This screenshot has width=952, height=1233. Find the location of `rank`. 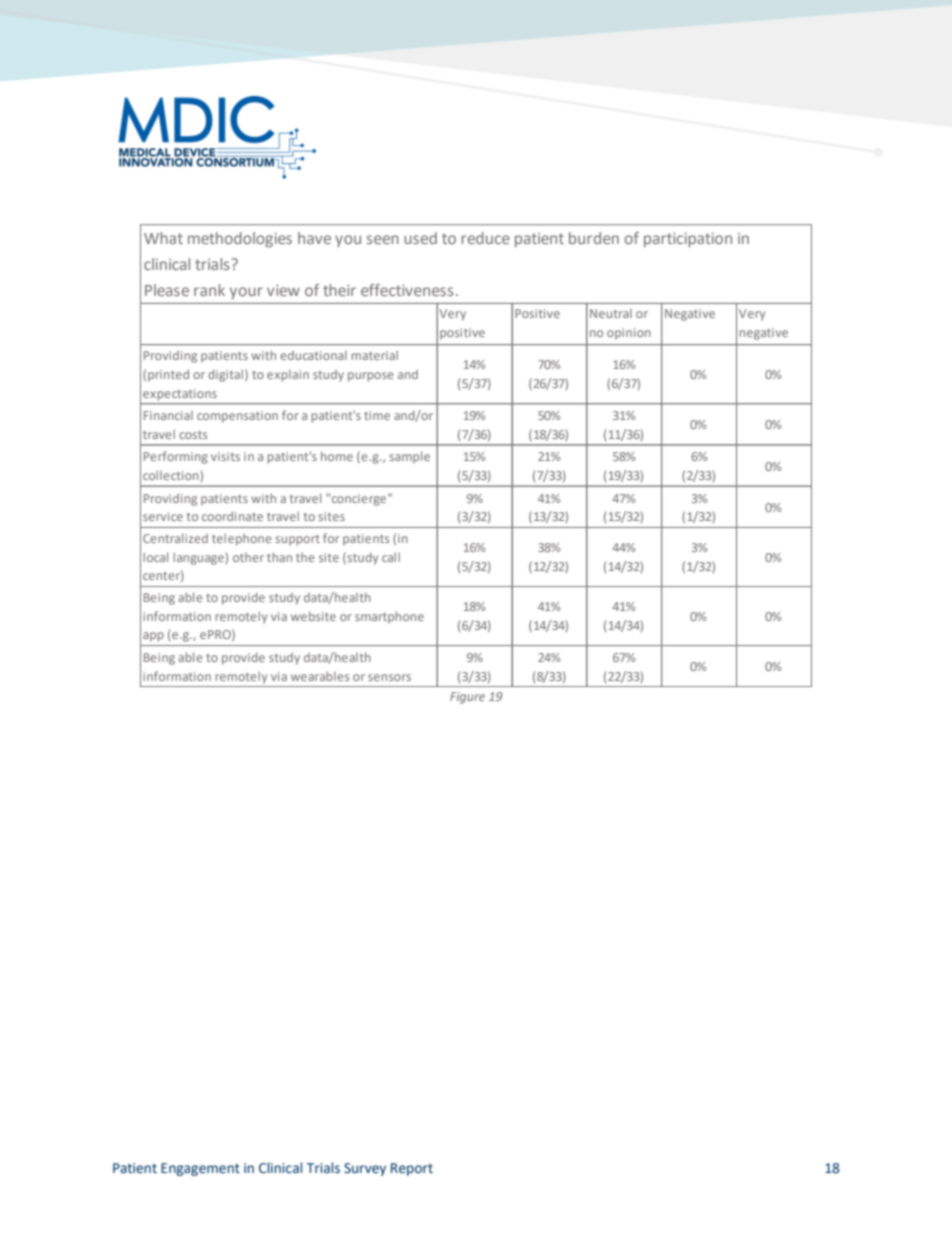

rank is located at coordinates (209, 290).
